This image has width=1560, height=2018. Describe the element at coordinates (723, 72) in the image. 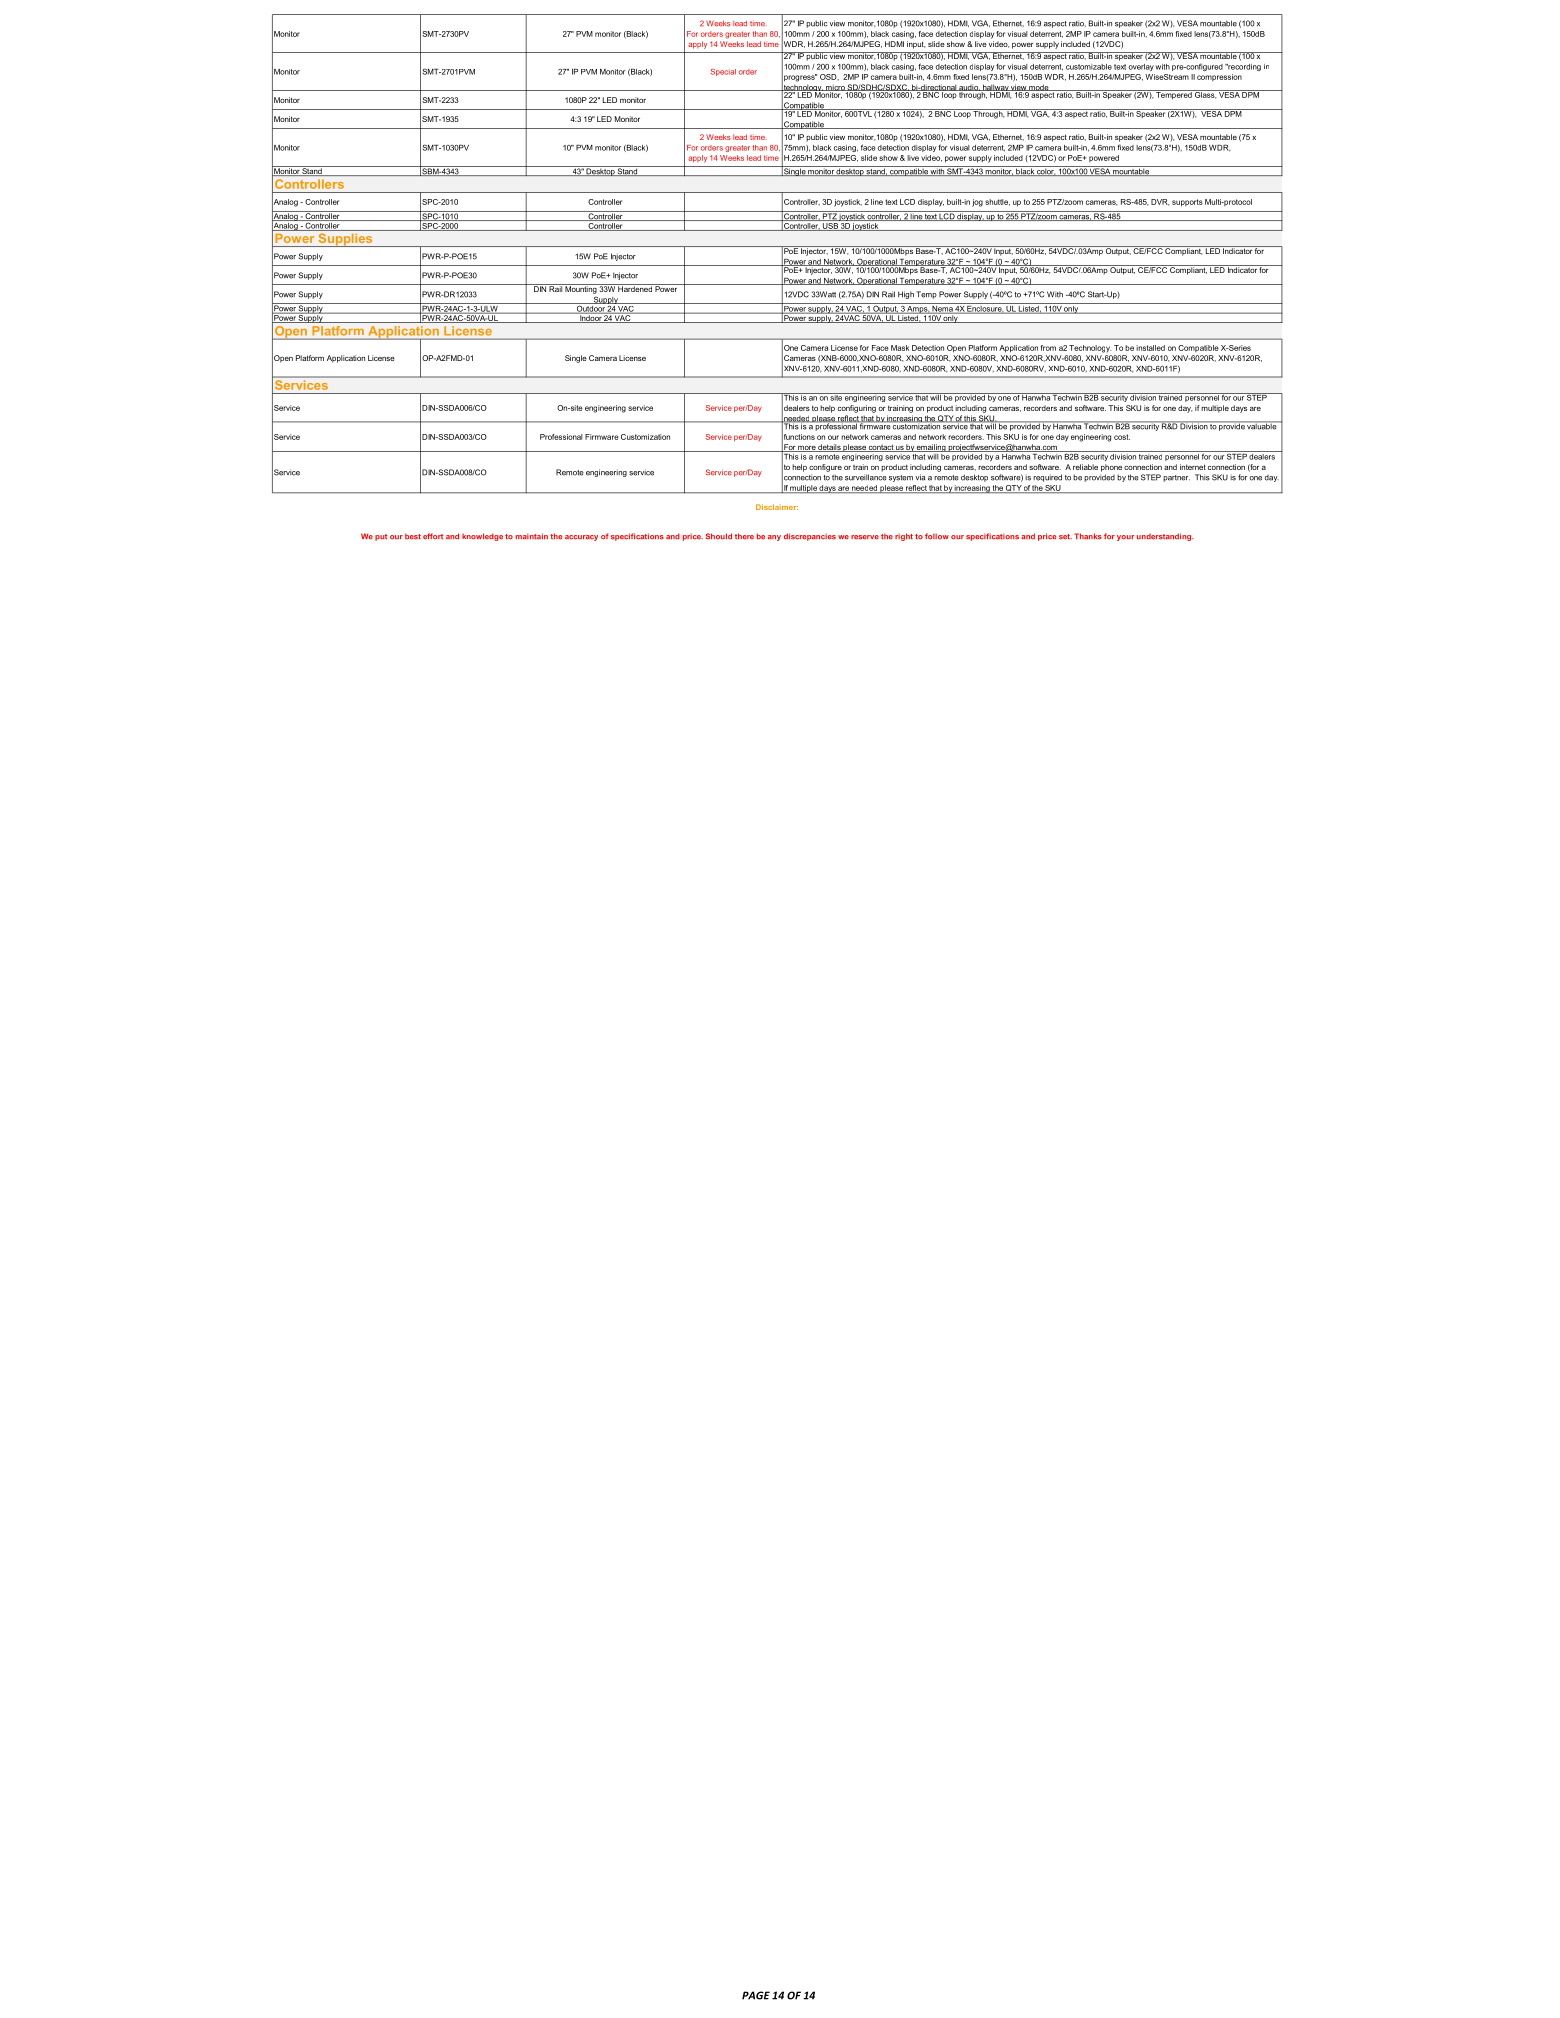

I see `Special` at that location.
